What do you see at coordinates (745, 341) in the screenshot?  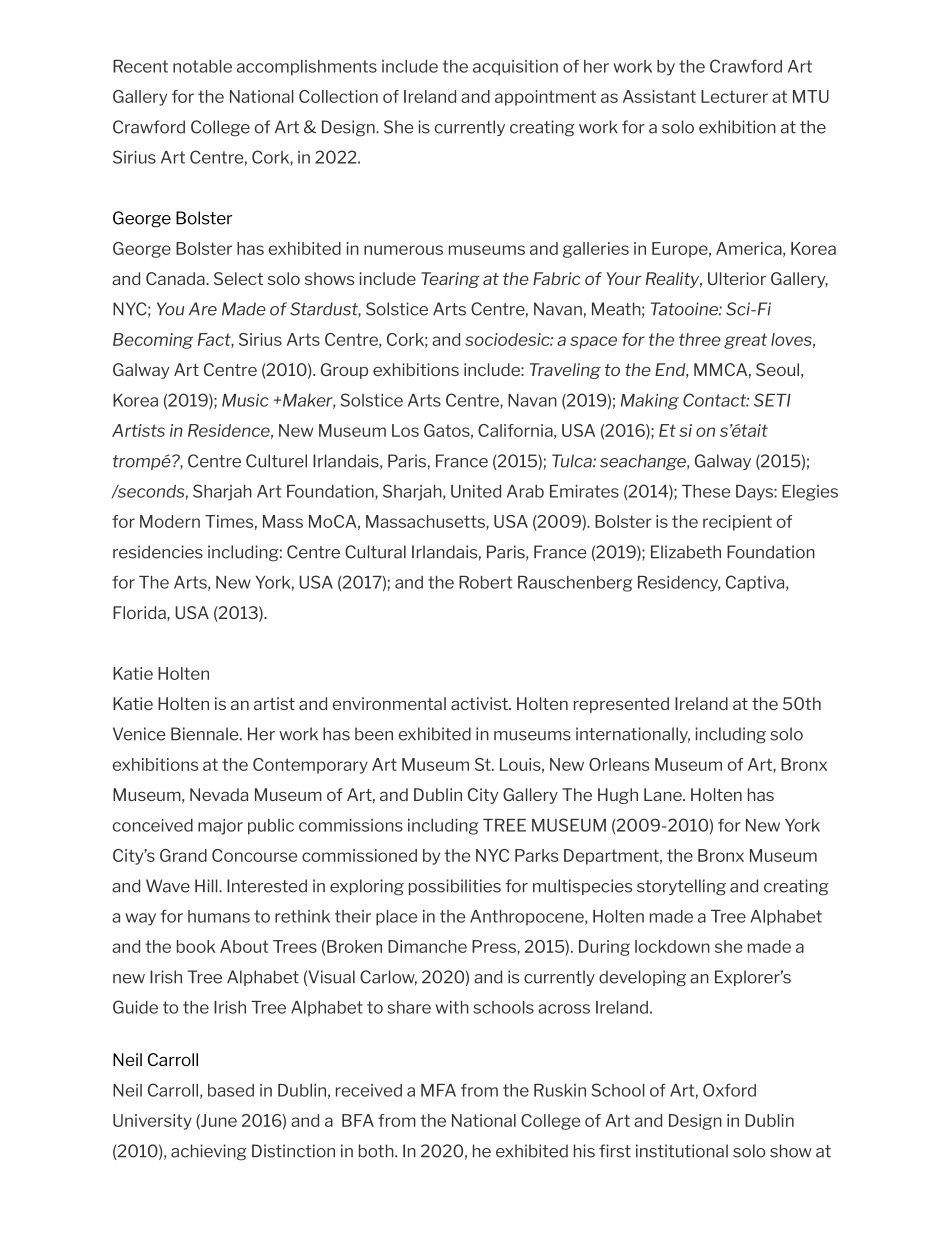 I see `great` at bounding box center [745, 341].
